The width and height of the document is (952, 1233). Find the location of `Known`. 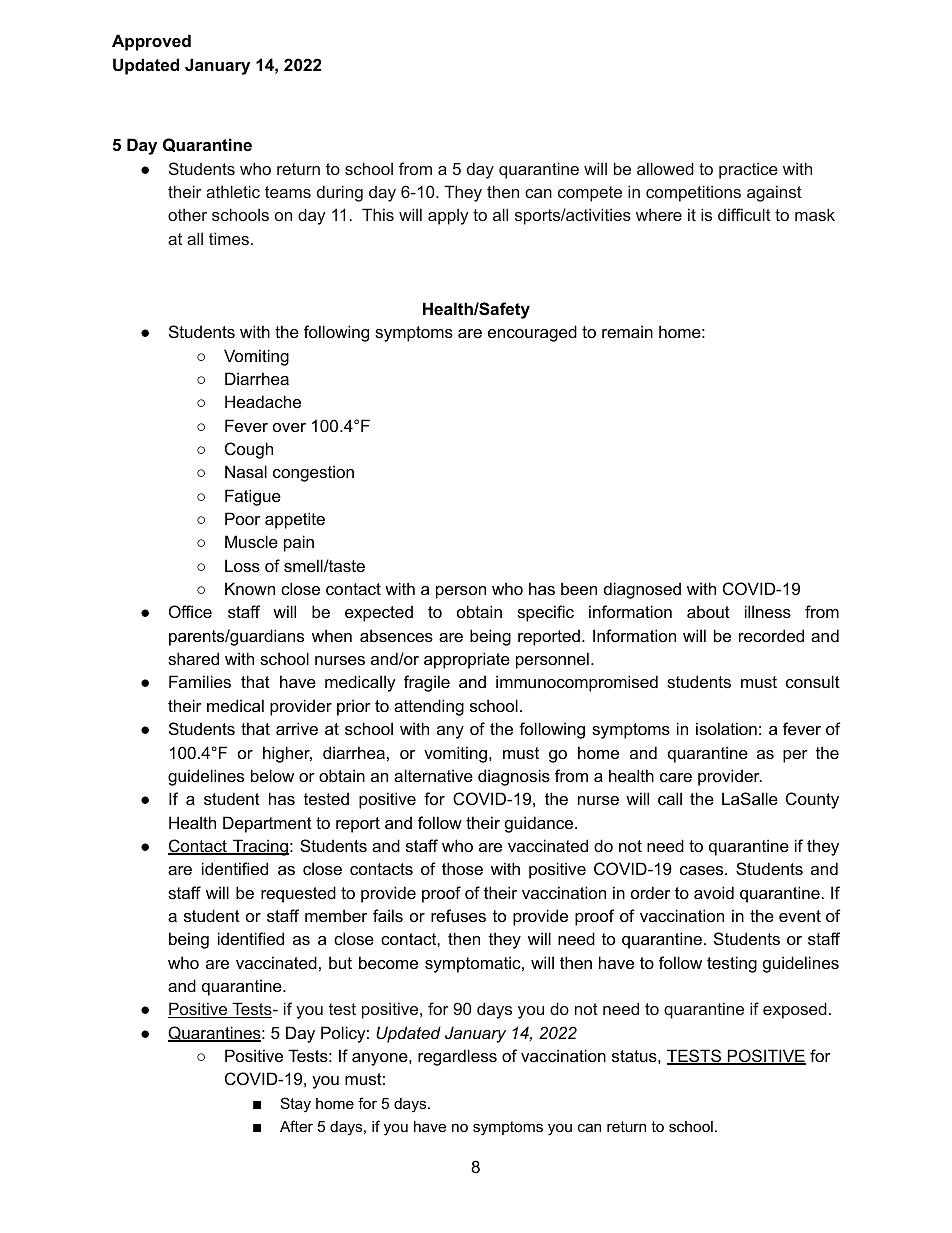

Known is located at coordinates (250, 588).
